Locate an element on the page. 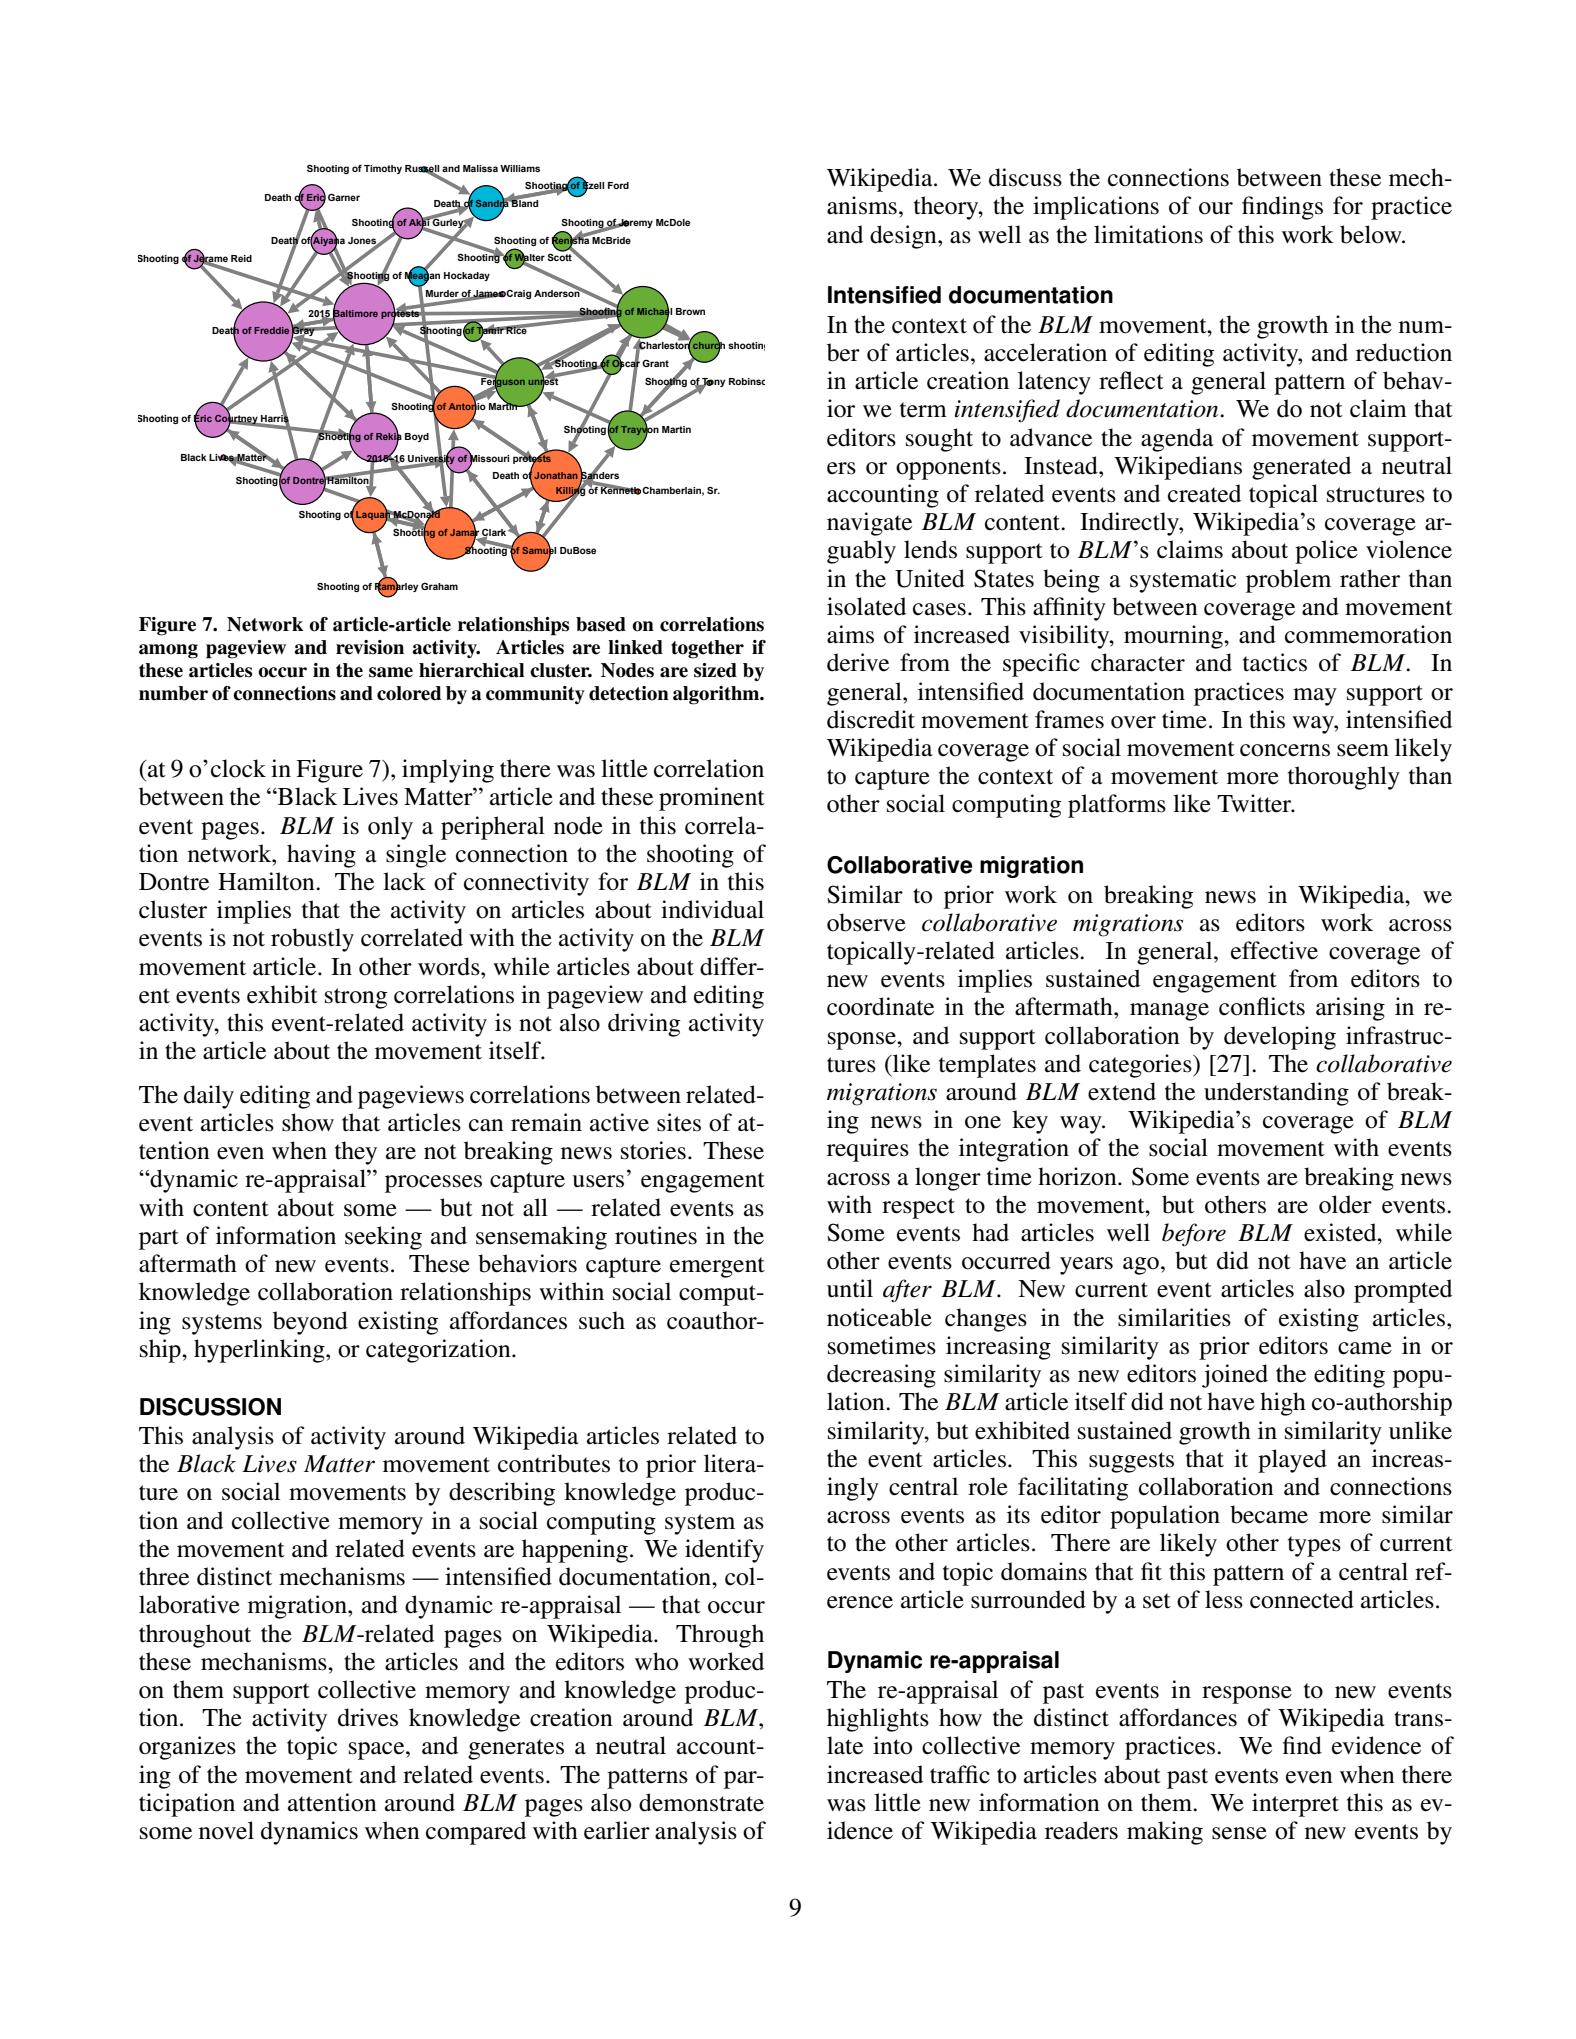  before is located at coordinates (1194, 1235).
